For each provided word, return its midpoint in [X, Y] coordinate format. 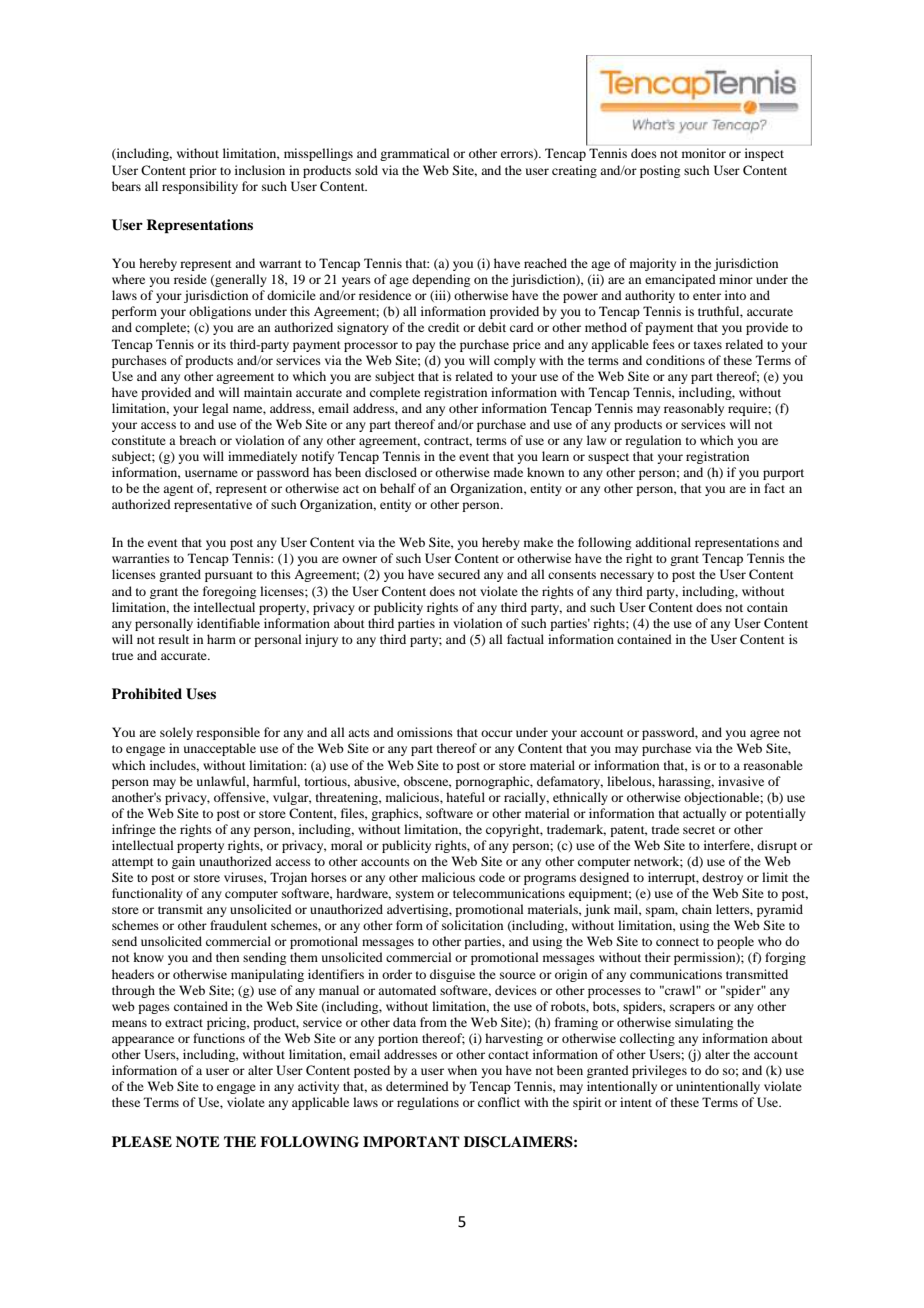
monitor [704, 153]
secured [459, 574]
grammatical [415, 154]
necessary [627, 577]
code [492, 877]
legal [215, 409]
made [508, 472]
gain [183, 862]
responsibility [200, 187]
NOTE [198, 1142]
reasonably [694, 409]
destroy [722, 878]
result [173, 639]
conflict [499, 1102]
